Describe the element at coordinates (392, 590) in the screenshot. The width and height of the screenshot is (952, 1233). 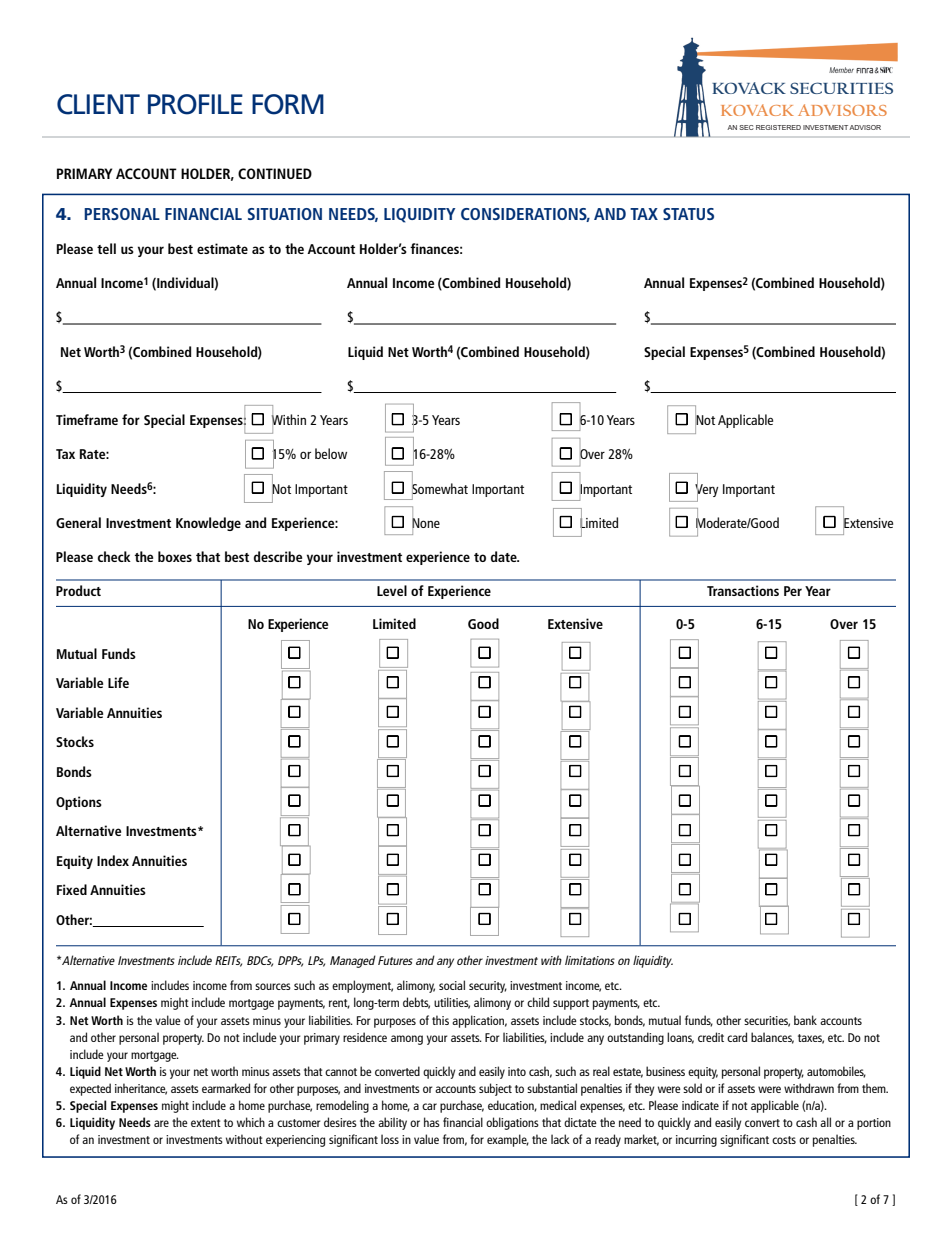
I see `Level` at that location.
